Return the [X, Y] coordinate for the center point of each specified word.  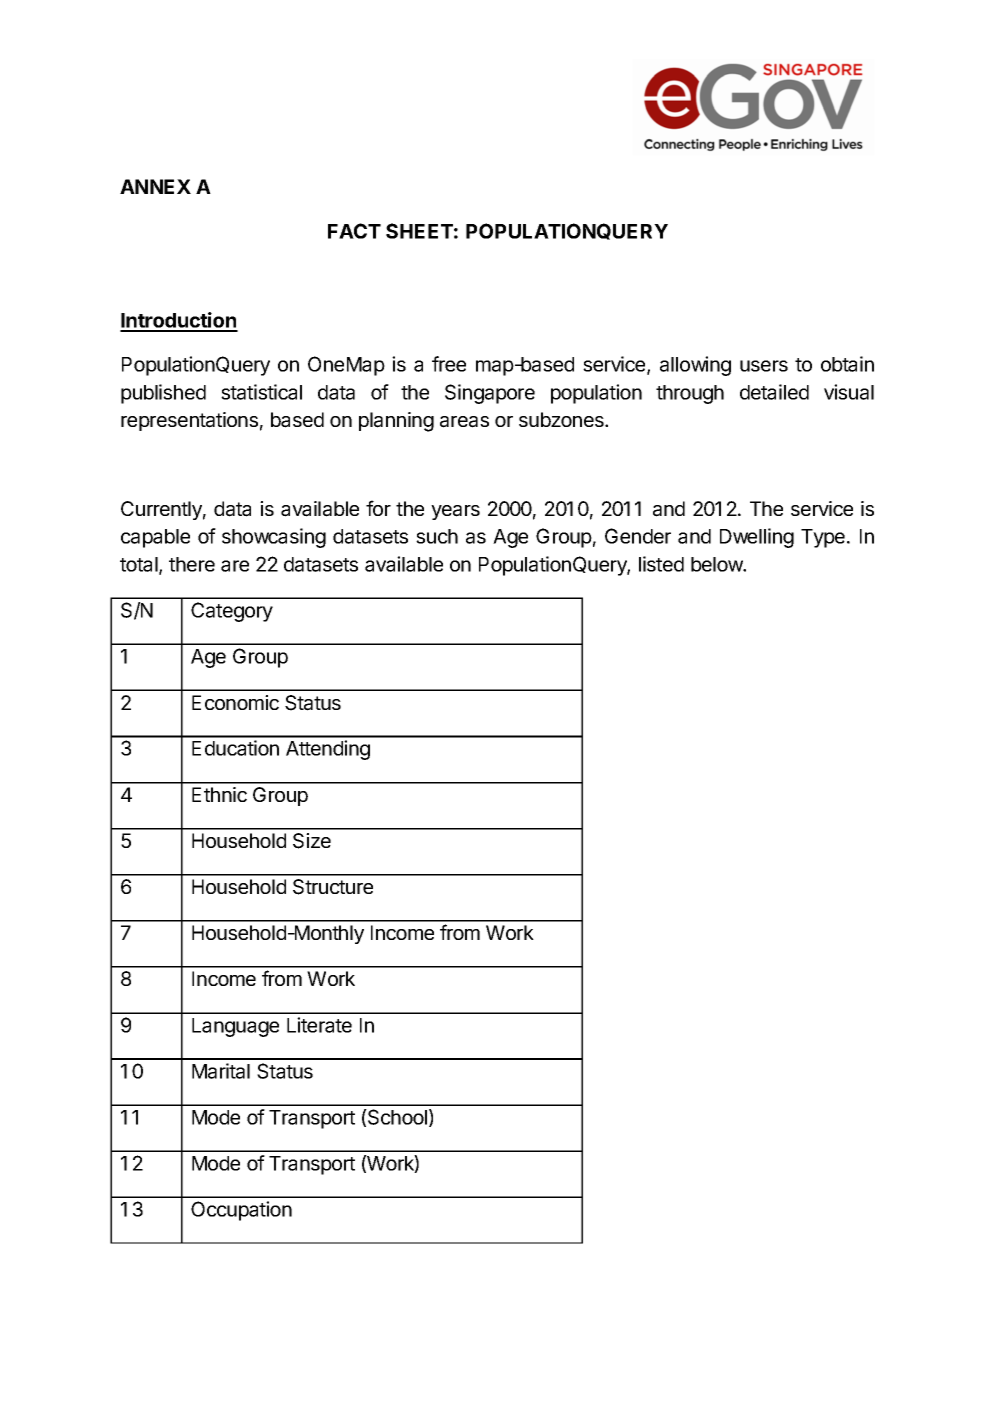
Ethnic [219, 794]
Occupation [241, 1211]
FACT [354, 231]
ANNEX [155, 186]
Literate [319, 1025]
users [764, 366]
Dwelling [757, 538]
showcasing [274, 538]
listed [661, 564]
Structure [333, 887]
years [455, 512]
